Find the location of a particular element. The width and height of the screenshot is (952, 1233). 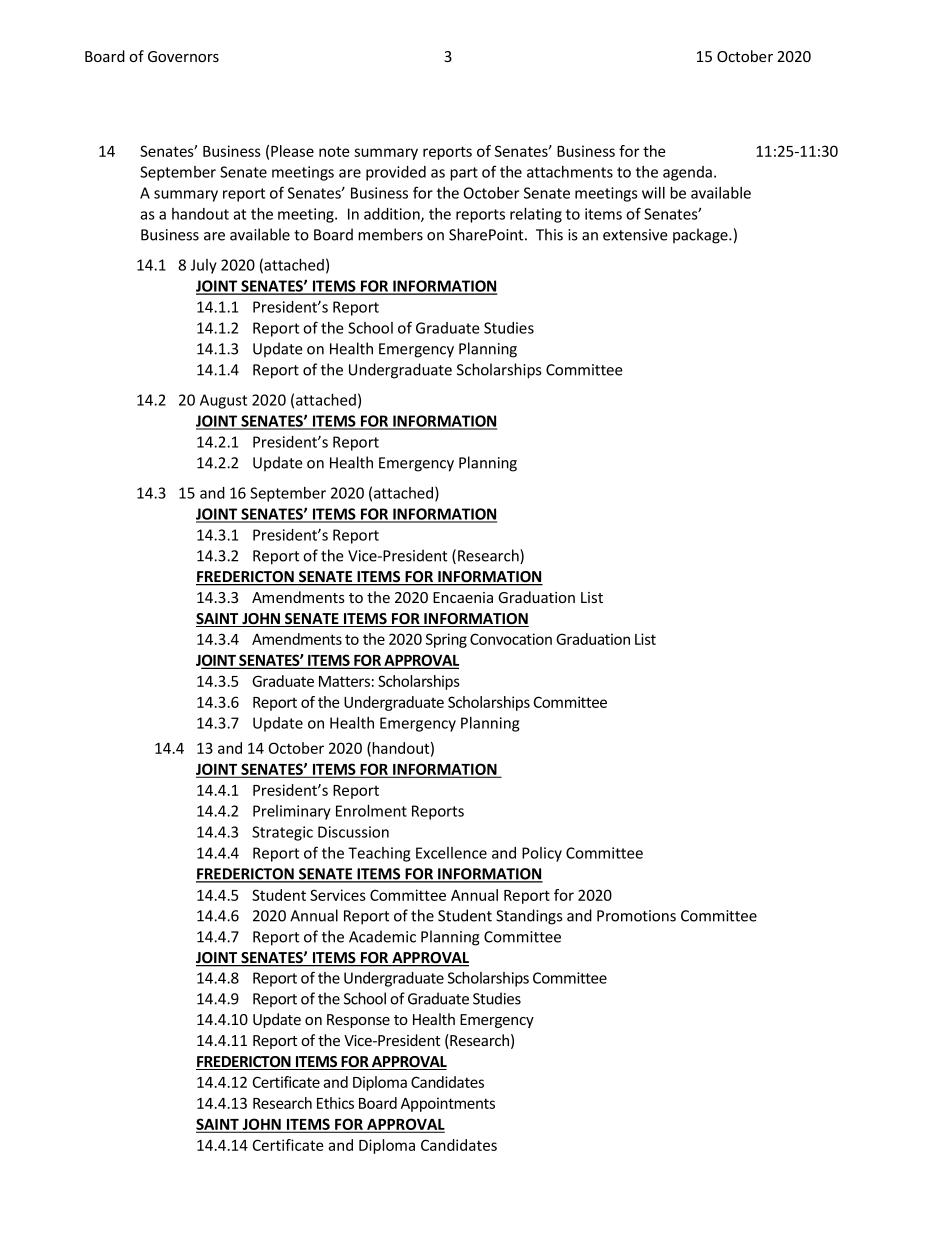

agenda is located at coordinates (687, 173).
